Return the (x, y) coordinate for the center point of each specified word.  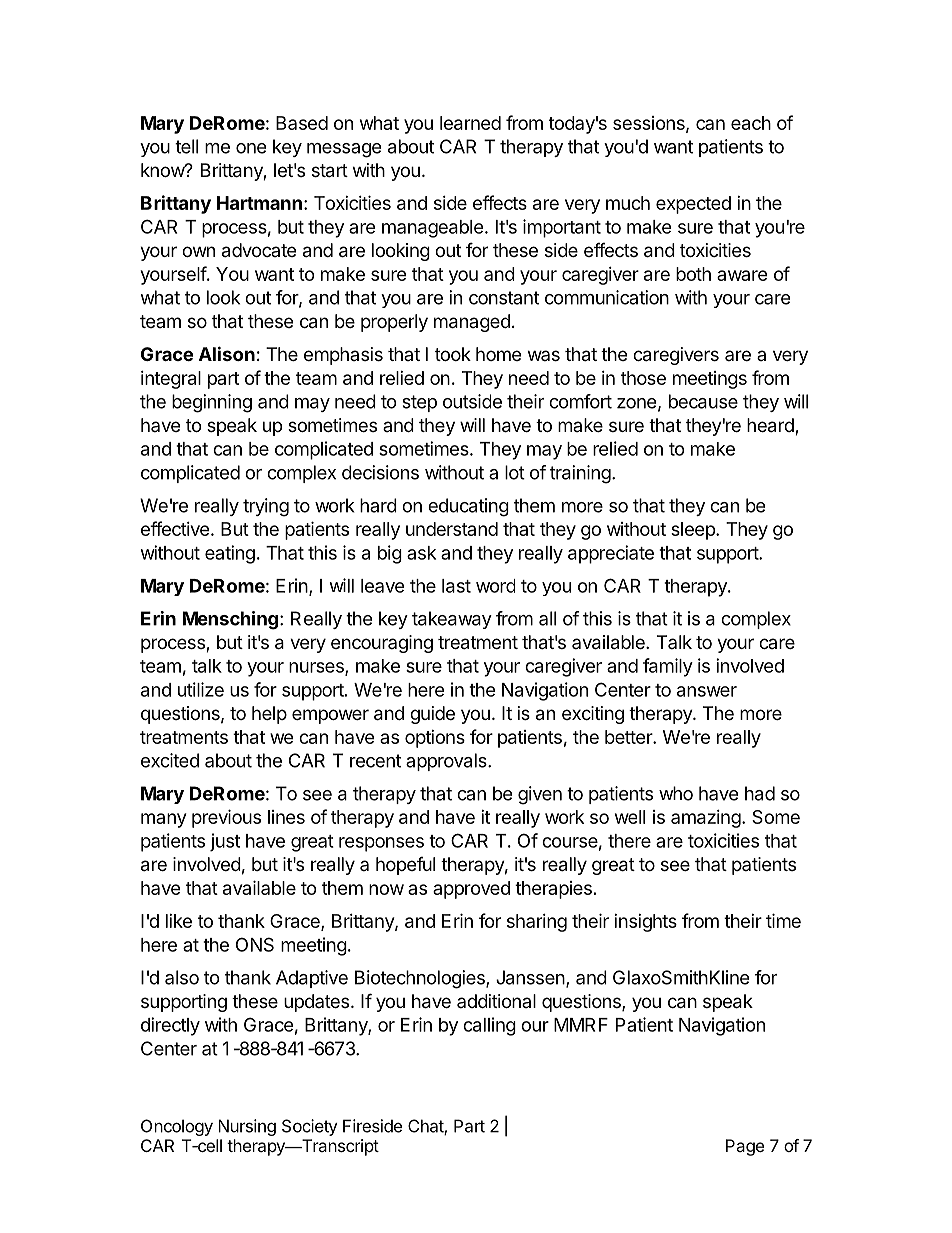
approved (471, 890)
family (668, 667)
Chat (426, 1127)
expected (693, 205)
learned (470, 123)
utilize (201, 689)
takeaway (452, 620)
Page (745, 1147)
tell (186, 146)
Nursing (247, 1127)
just (225, 842)
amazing (706, 819)
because (703, 401)
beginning (212, 403)
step (419, 403)
